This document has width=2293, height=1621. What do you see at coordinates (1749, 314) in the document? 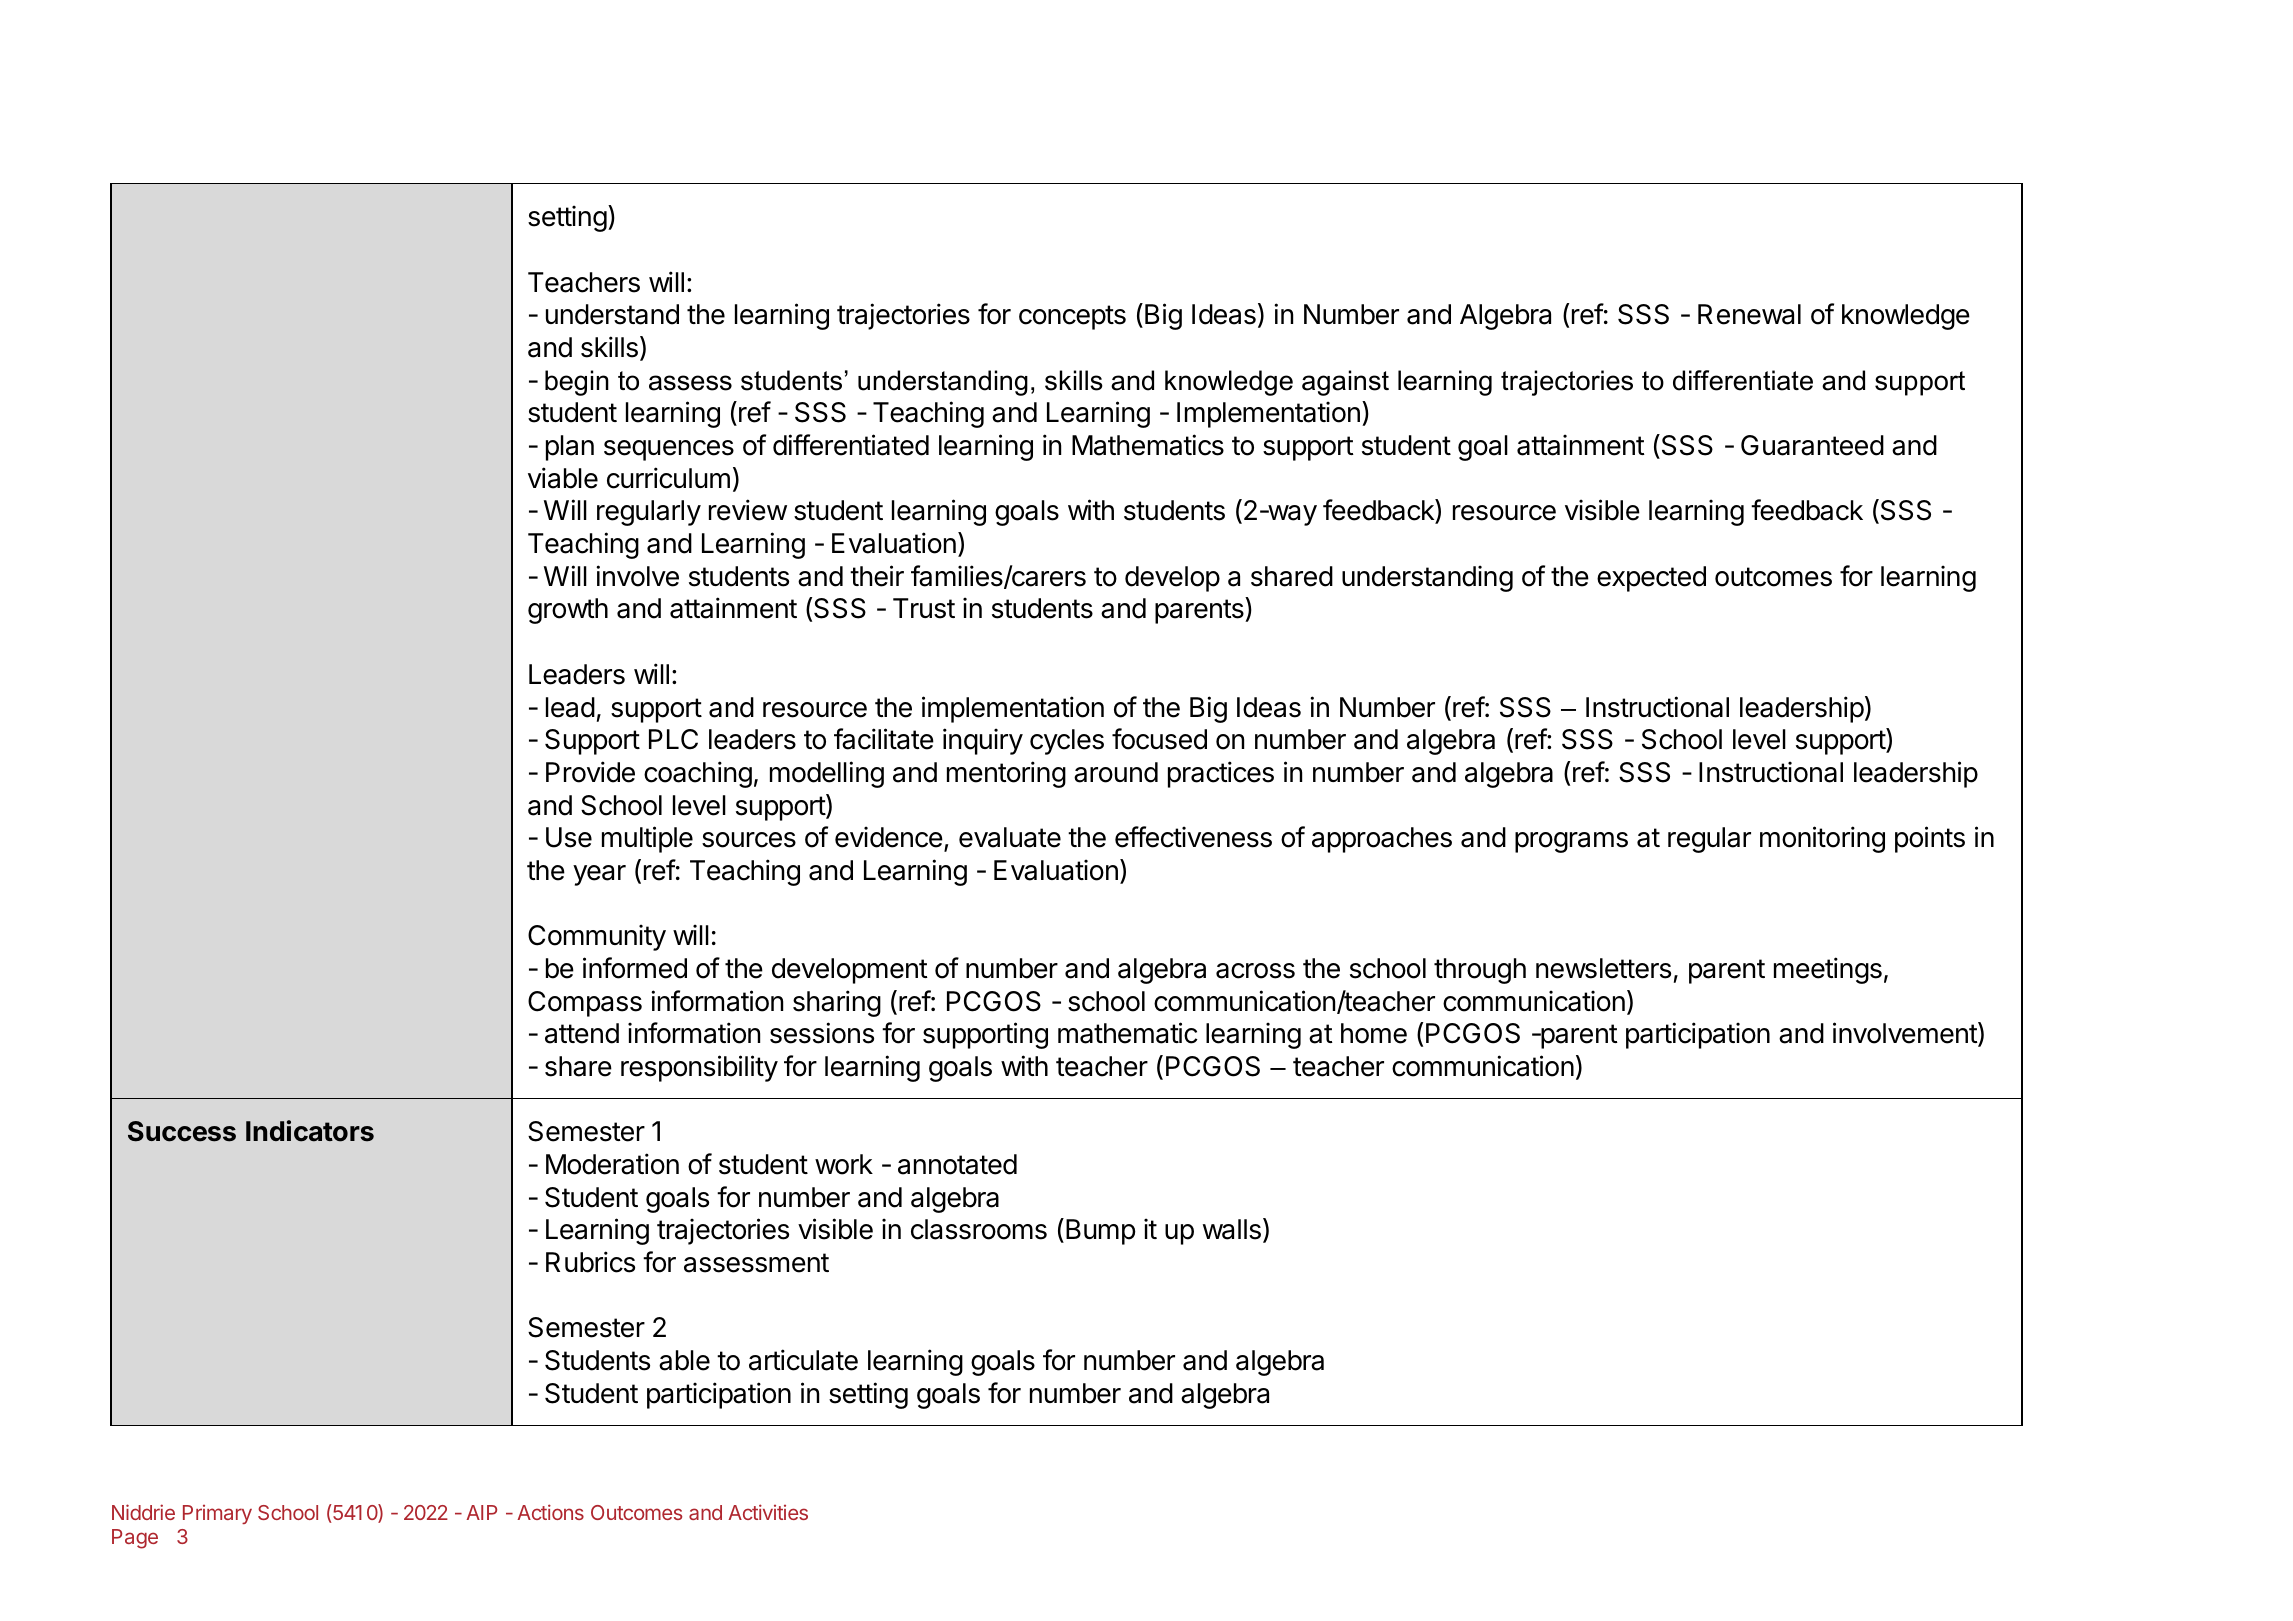
I see `Renewal` at bounding box center [1749, 314].
